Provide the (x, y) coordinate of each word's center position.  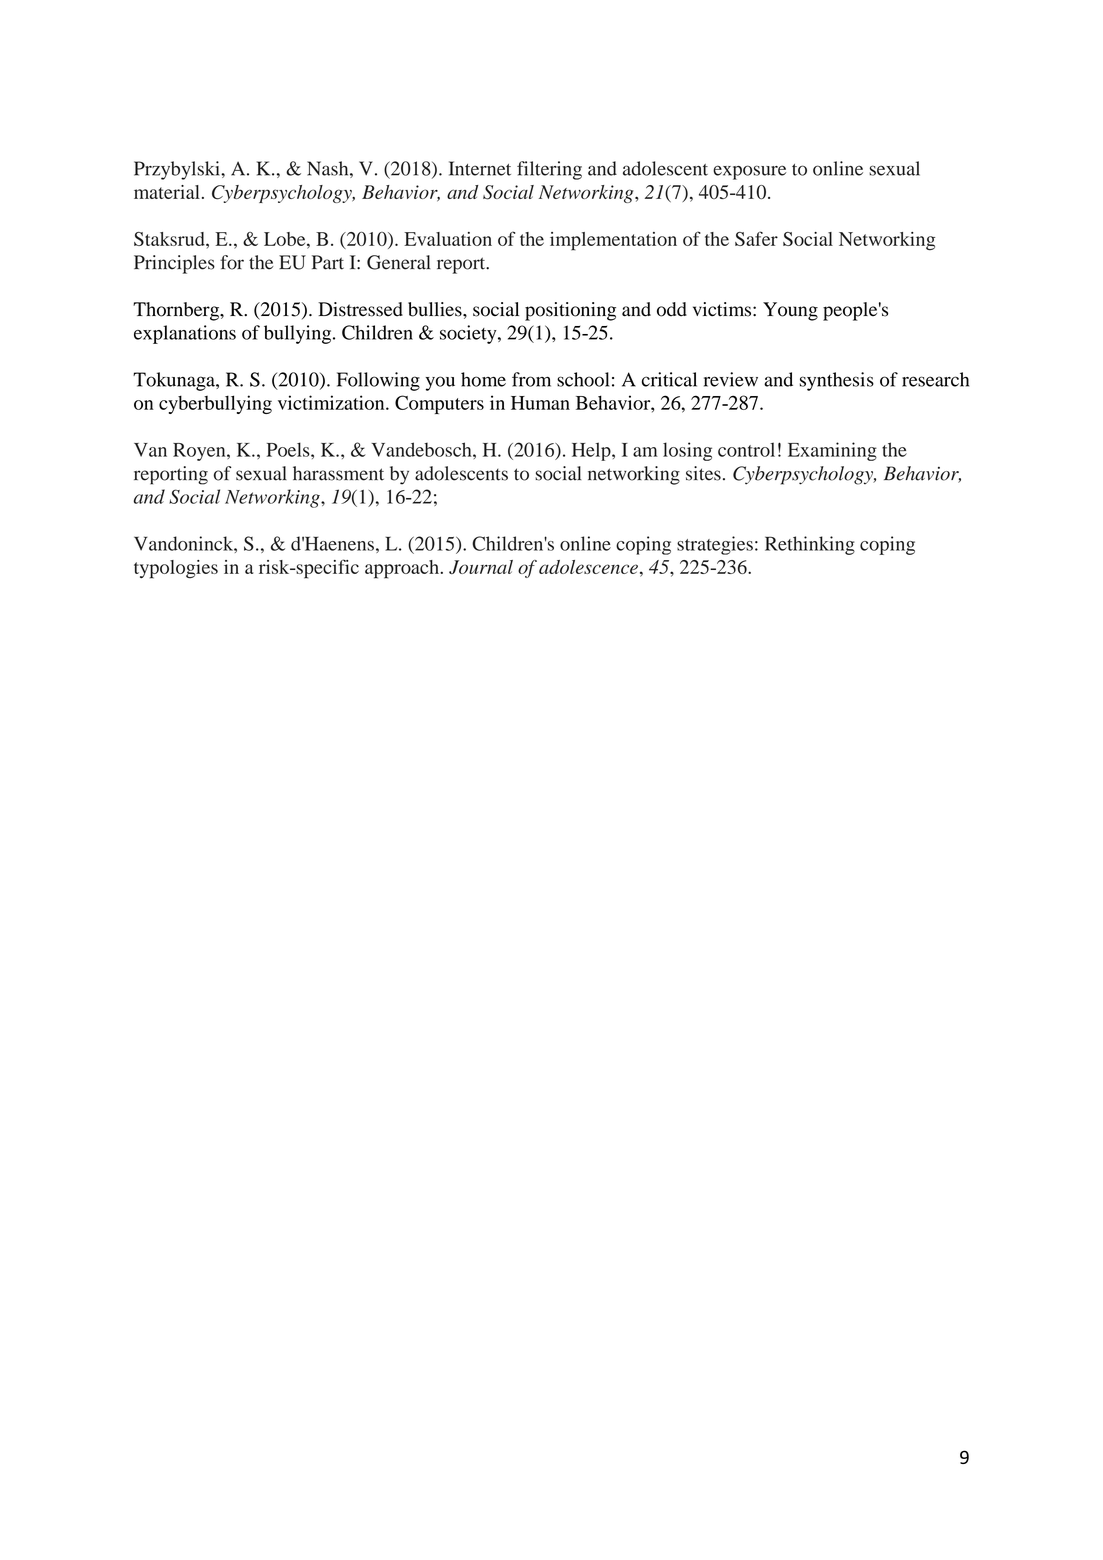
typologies (176, 569)
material (167, 192)
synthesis (837, 381)
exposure (749, 172)
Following (378, 381)
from (531, 379)
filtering (549, 170)
